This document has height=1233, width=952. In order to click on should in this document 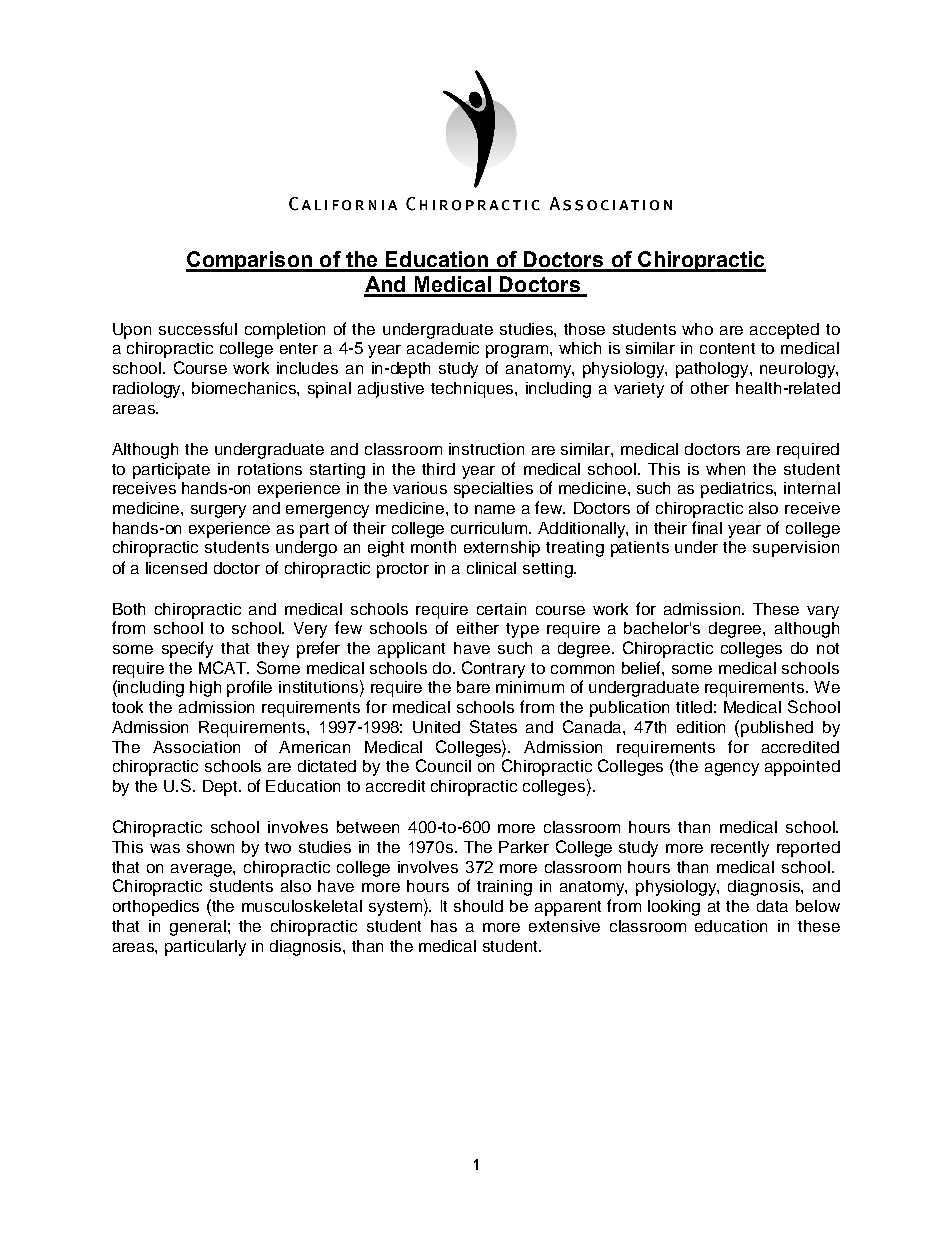, I will do `click(478, 906)`.
